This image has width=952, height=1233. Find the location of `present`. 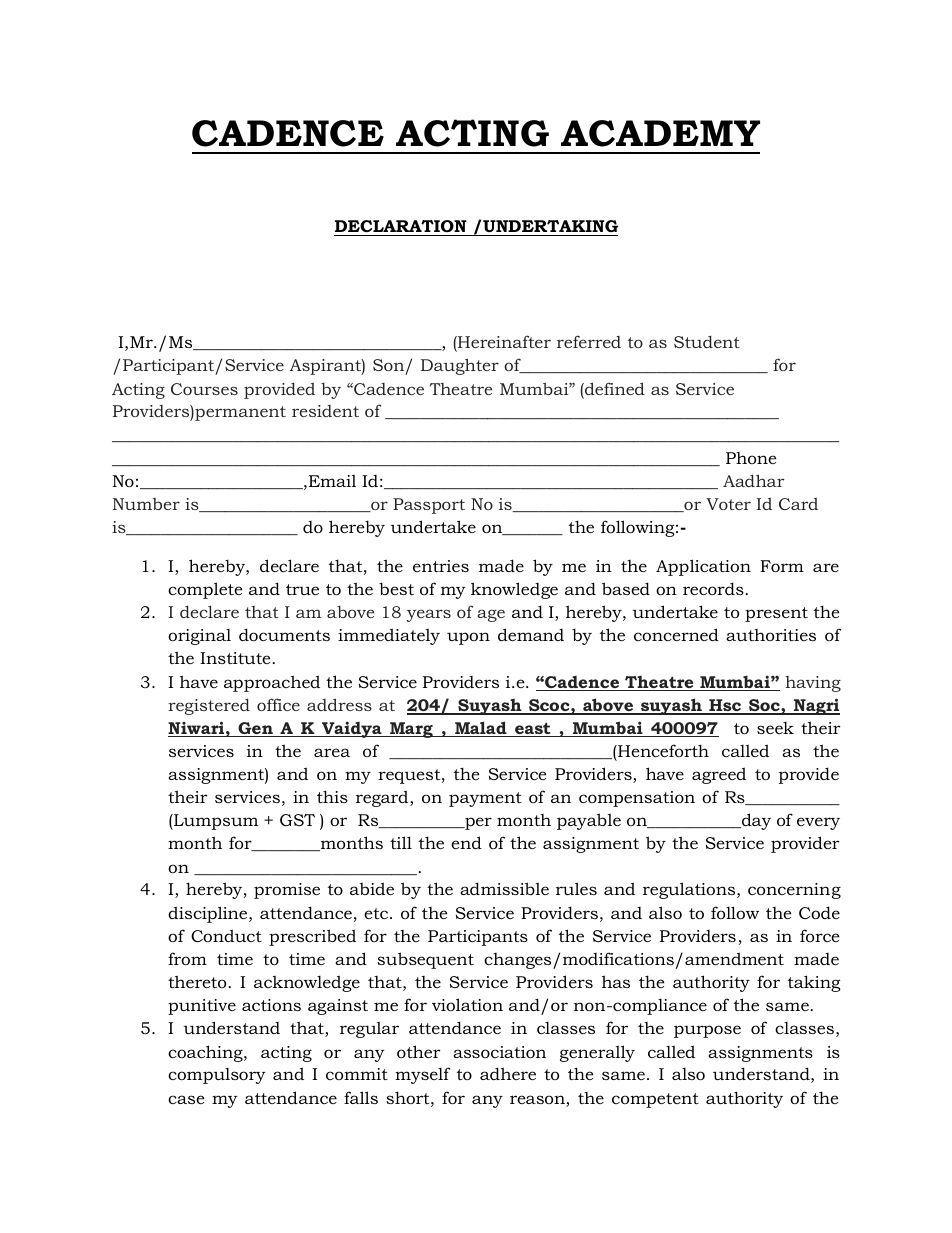

present is located at coordinates (776, 614).
